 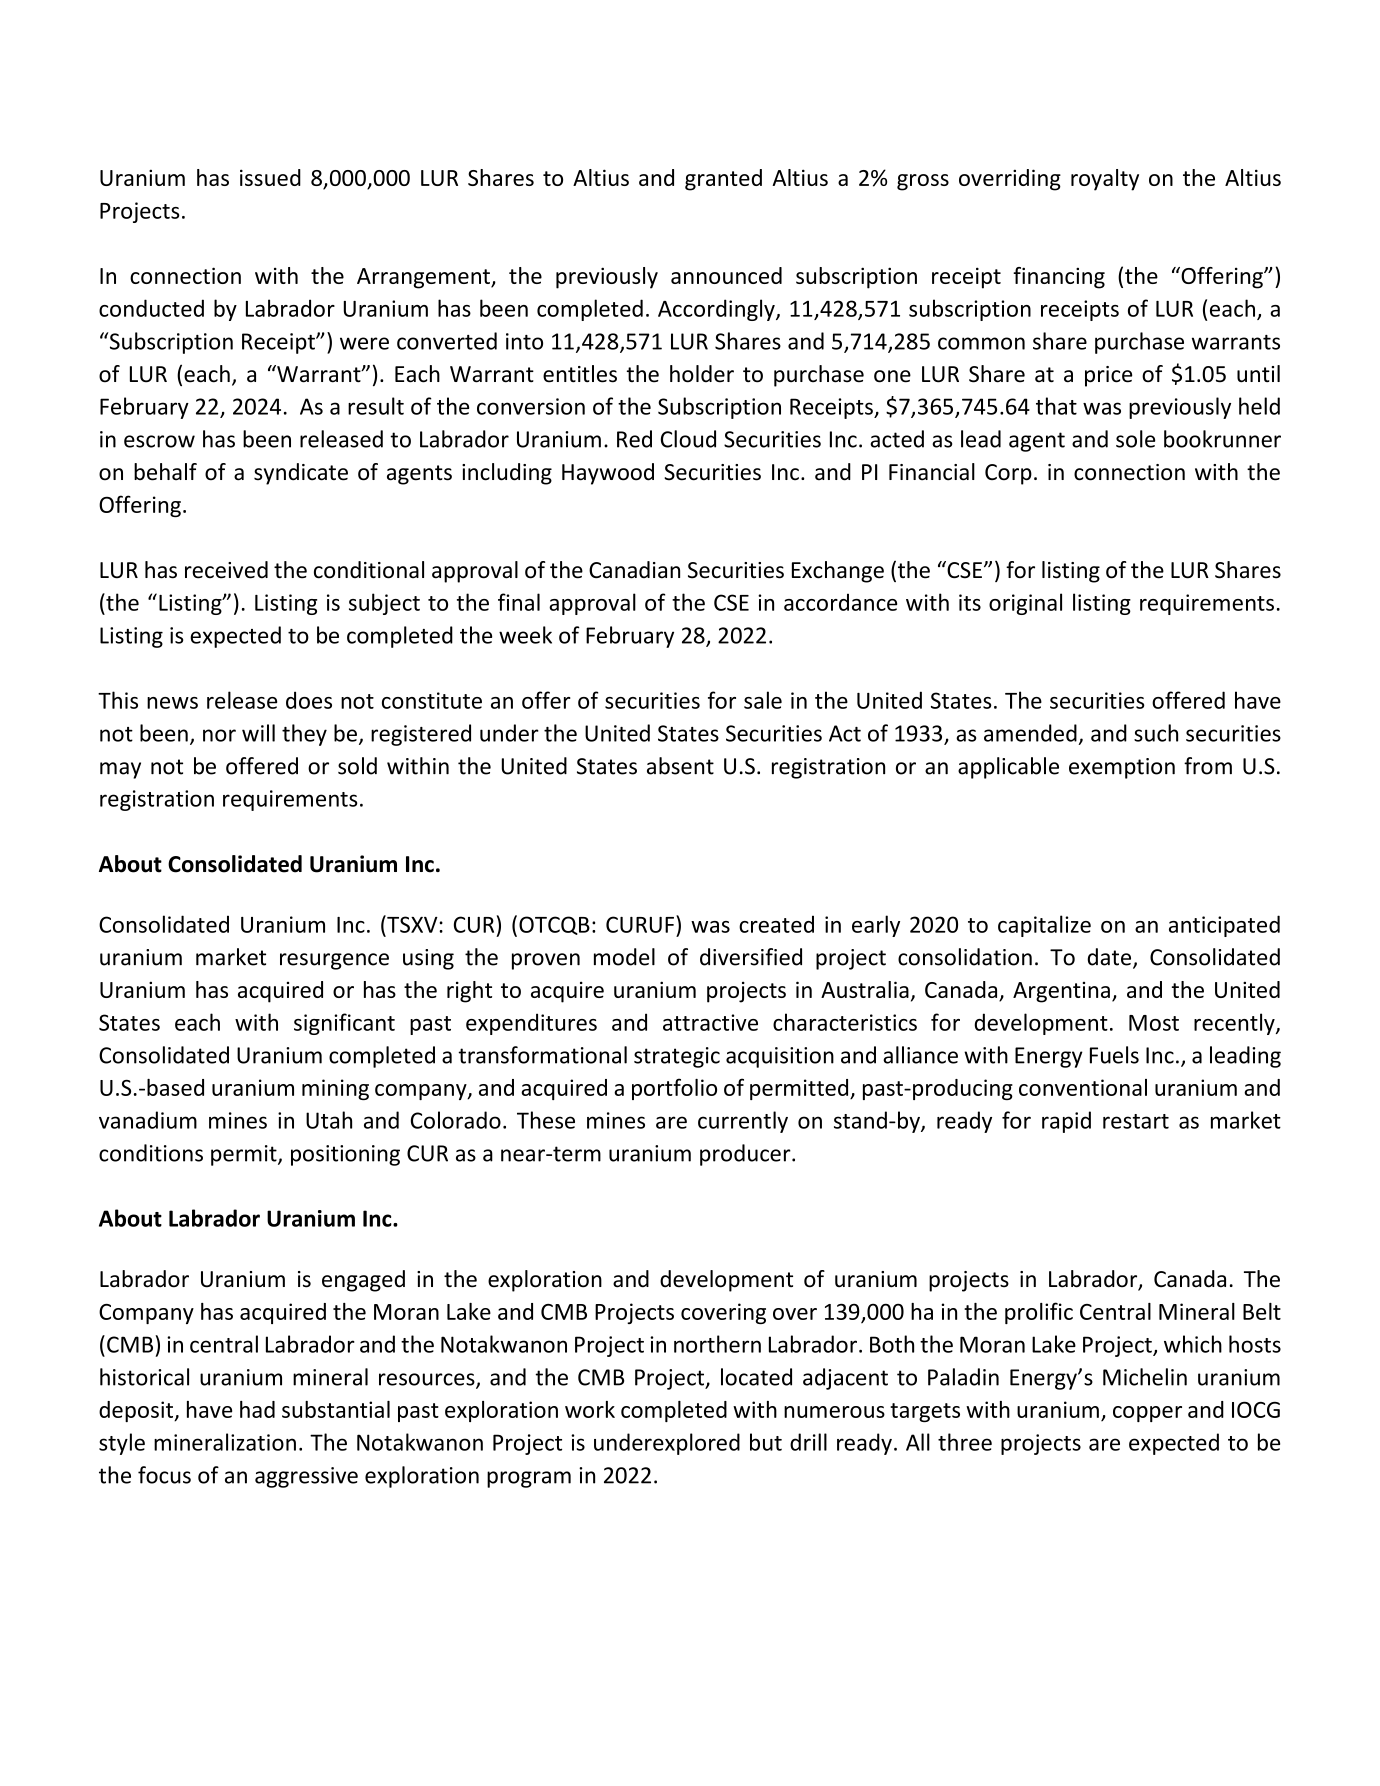 I want to click on granted, so click(x=723, y=180).
